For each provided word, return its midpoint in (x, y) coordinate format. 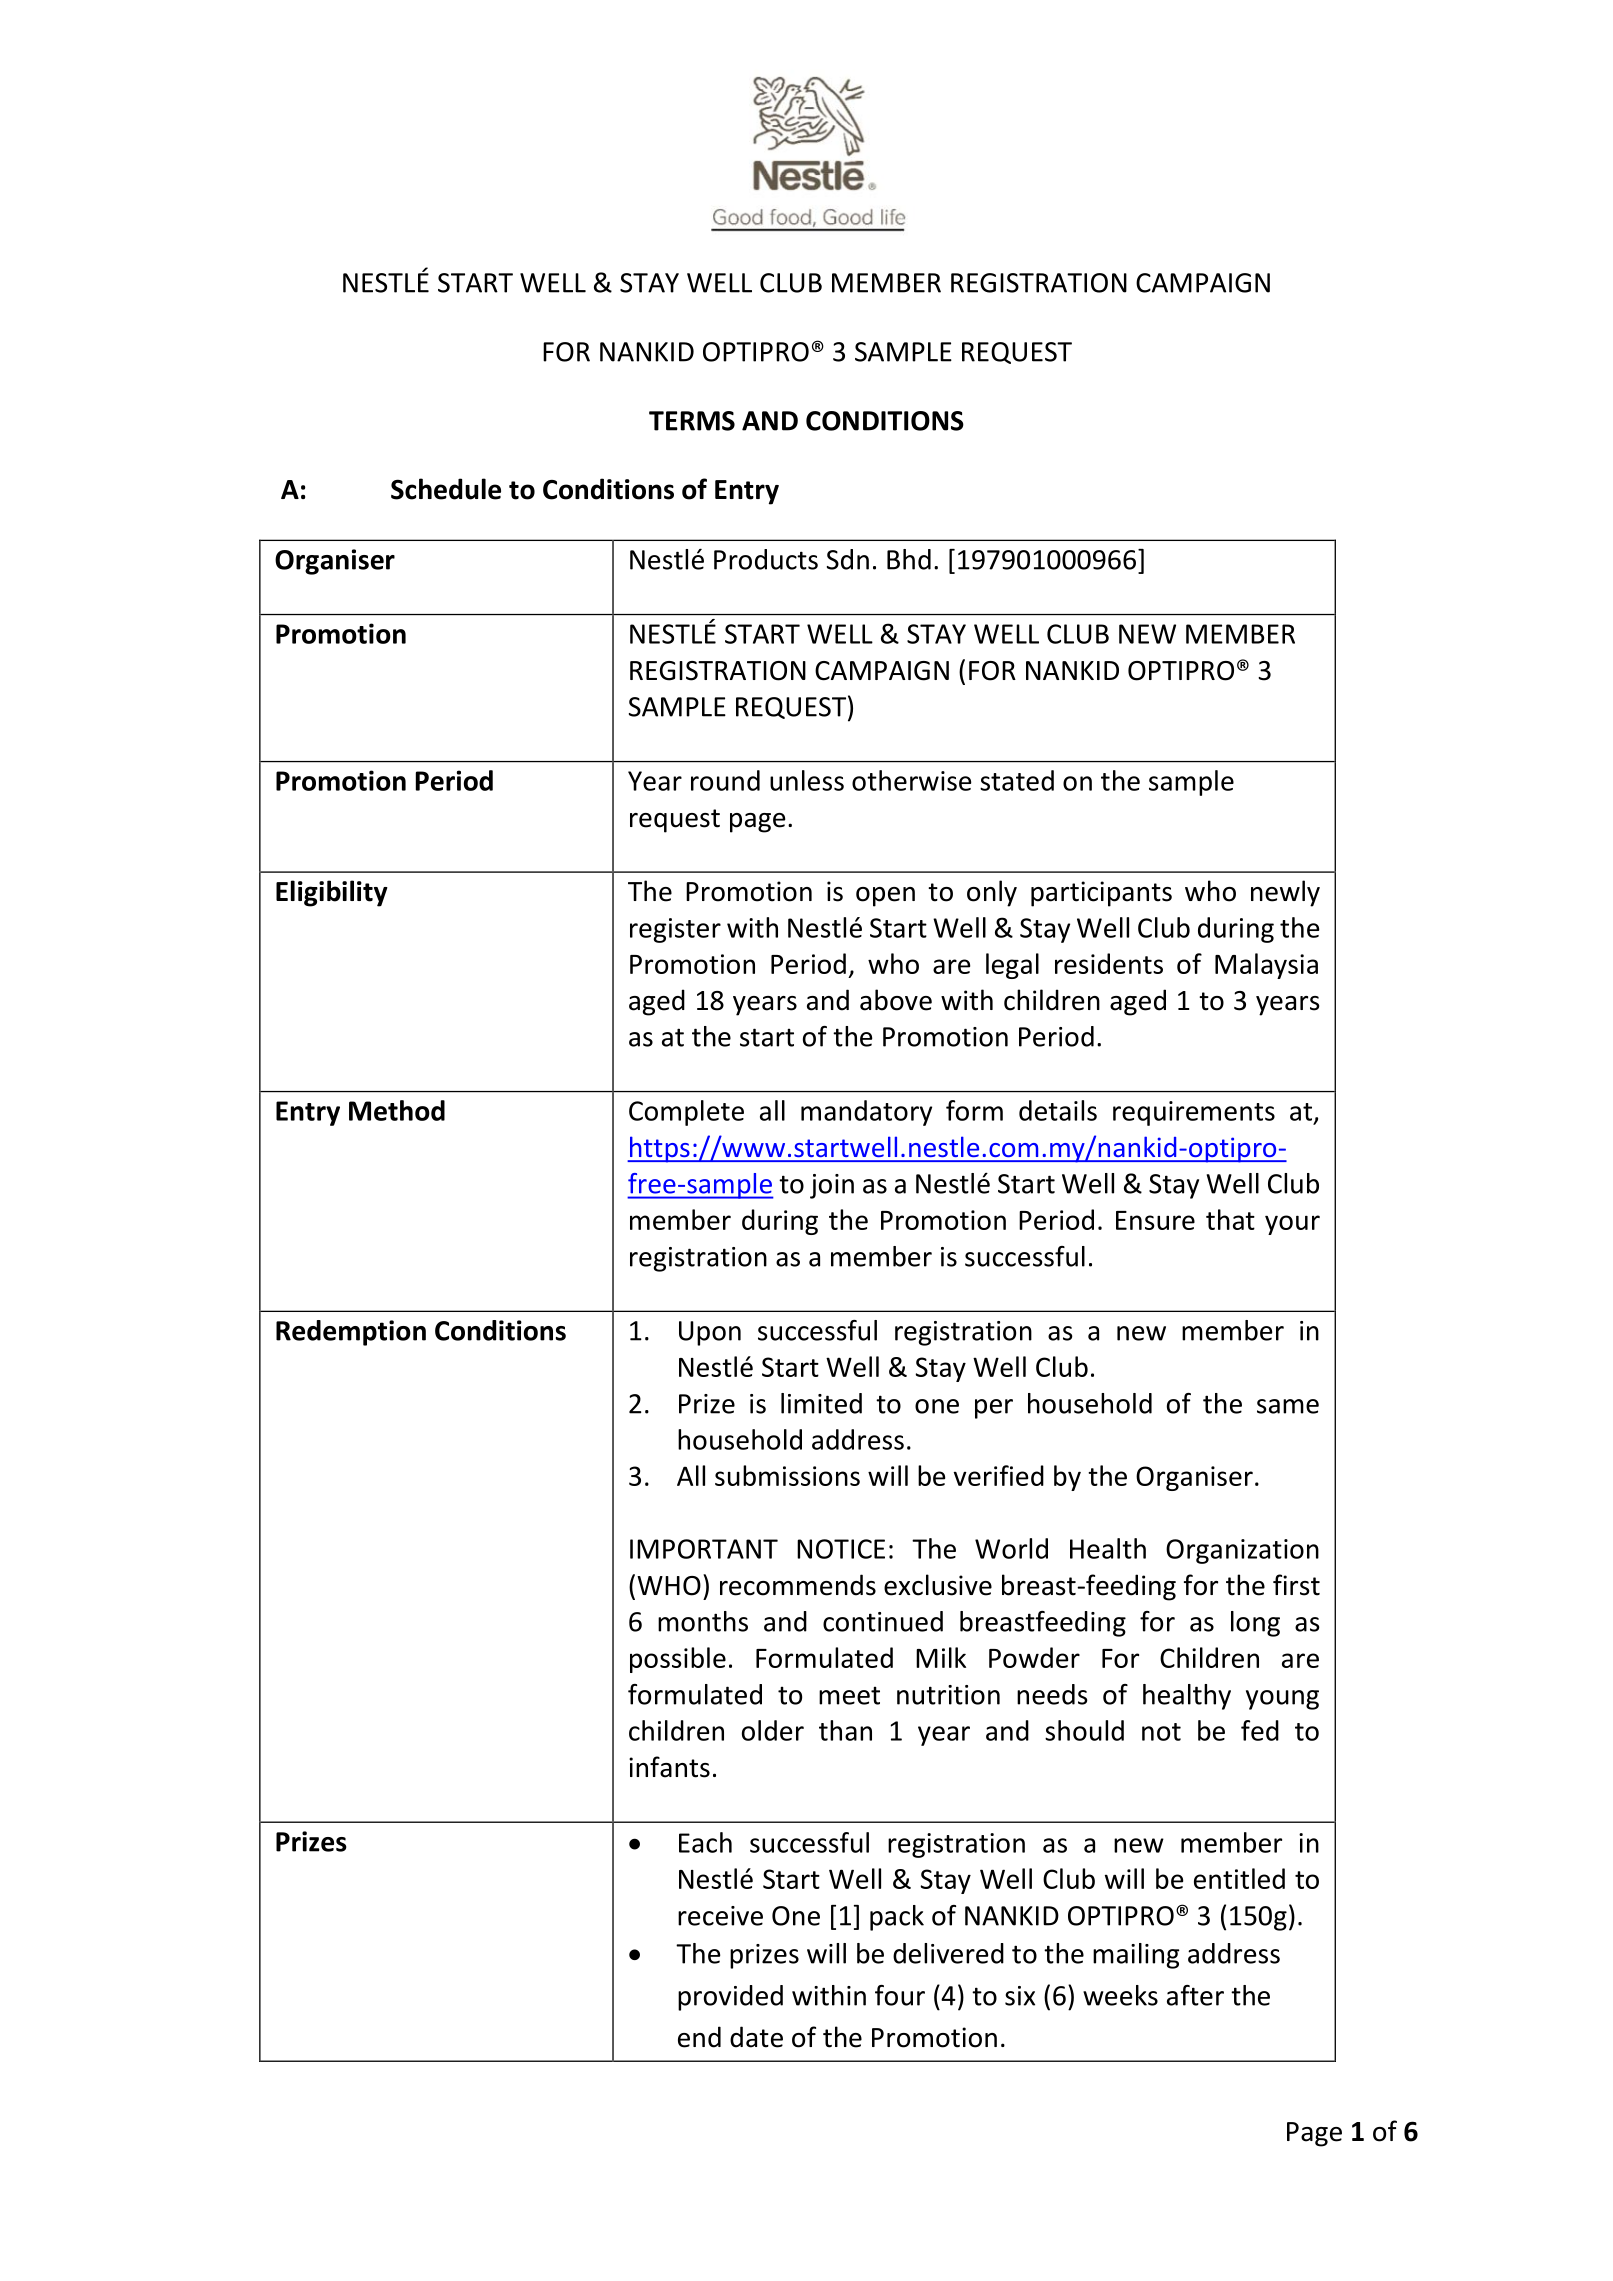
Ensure (1155, 1220)
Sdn (848, 559)
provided (730, 1998)
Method (397, 1110)
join (832, 1186)
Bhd (909, 559)
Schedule (446, 489)
